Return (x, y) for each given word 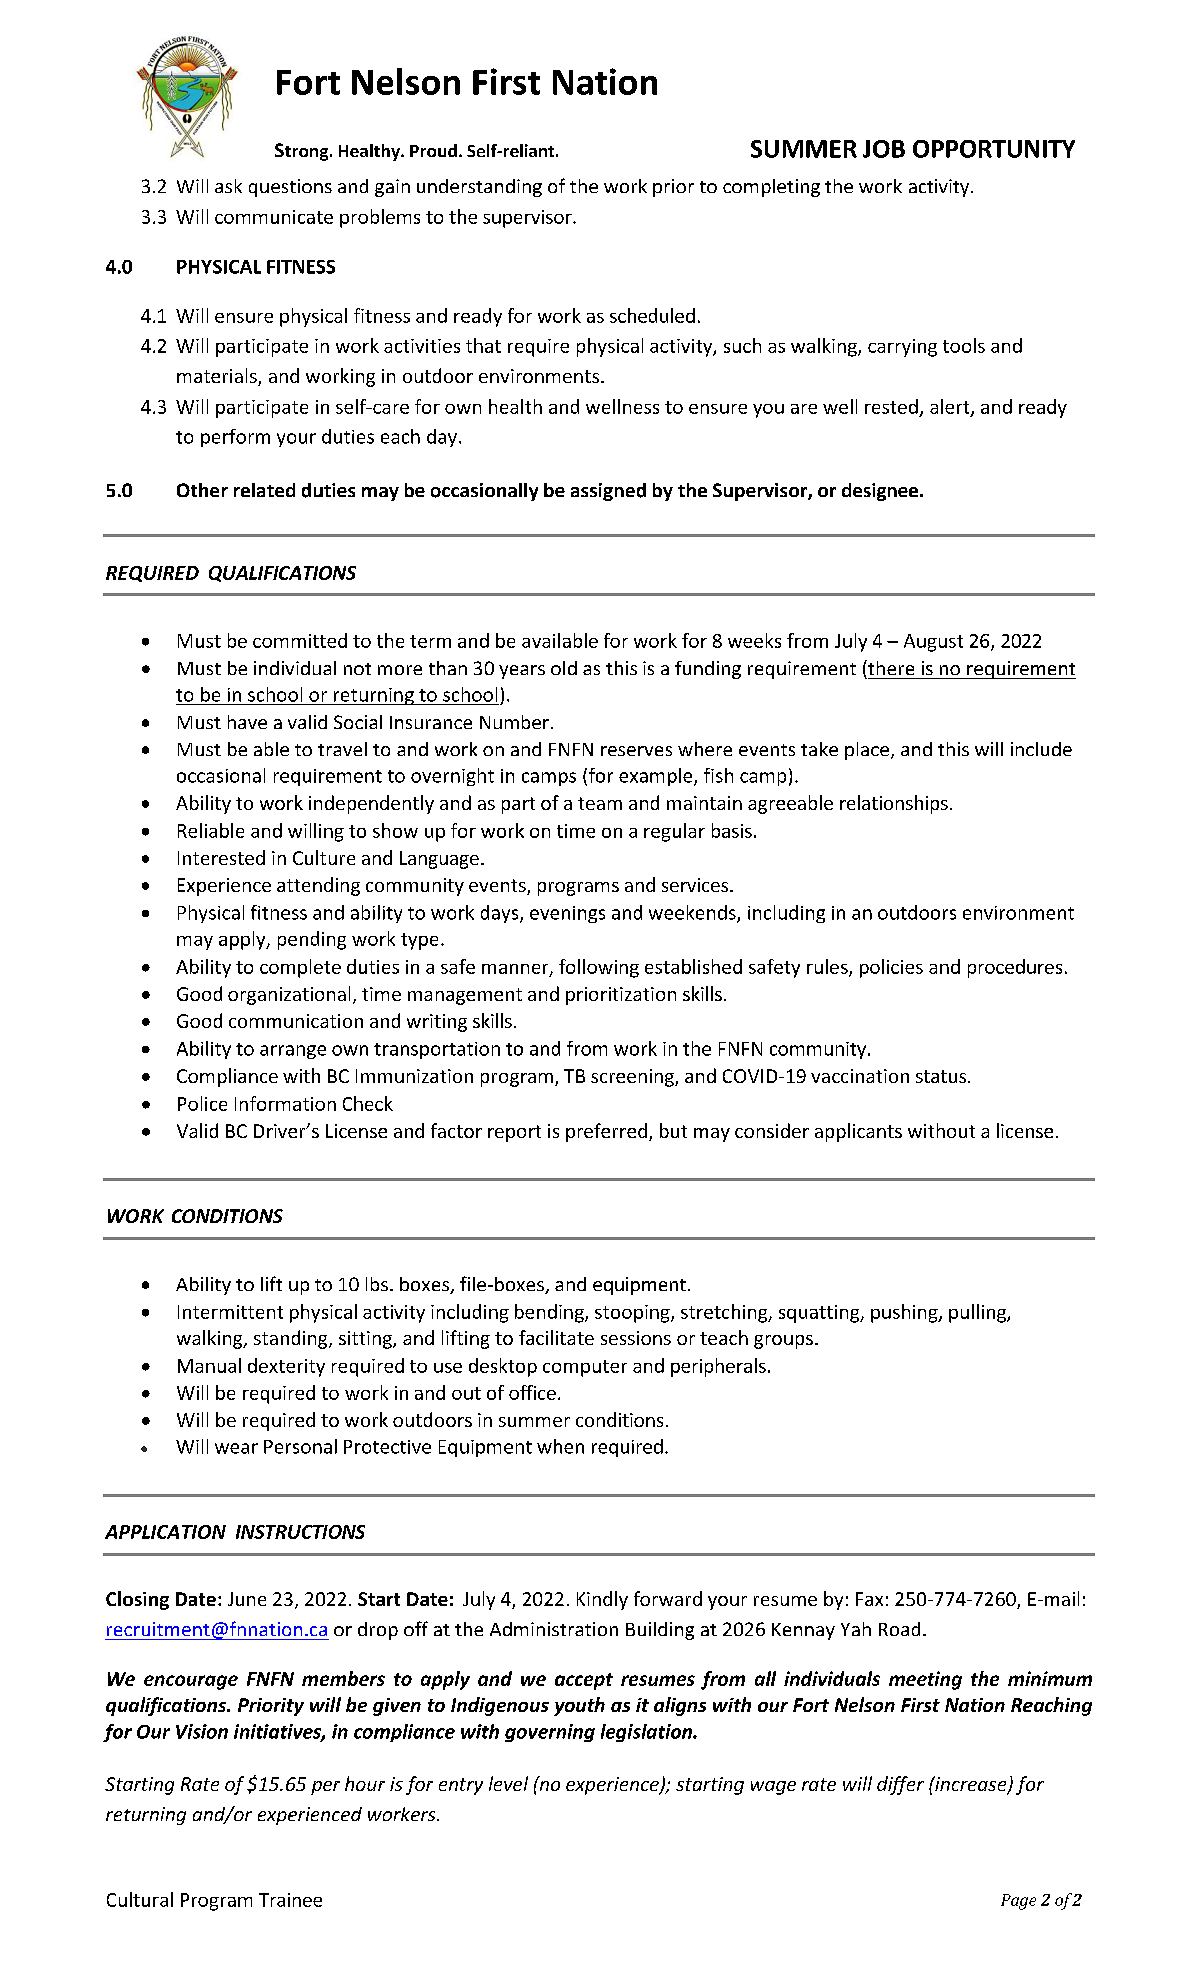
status (941, 1076)
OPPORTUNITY (994, 149)
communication (296, 1021)
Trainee (290, 1900)
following (599, 968)
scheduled (652, 315)
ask (228, 186)
